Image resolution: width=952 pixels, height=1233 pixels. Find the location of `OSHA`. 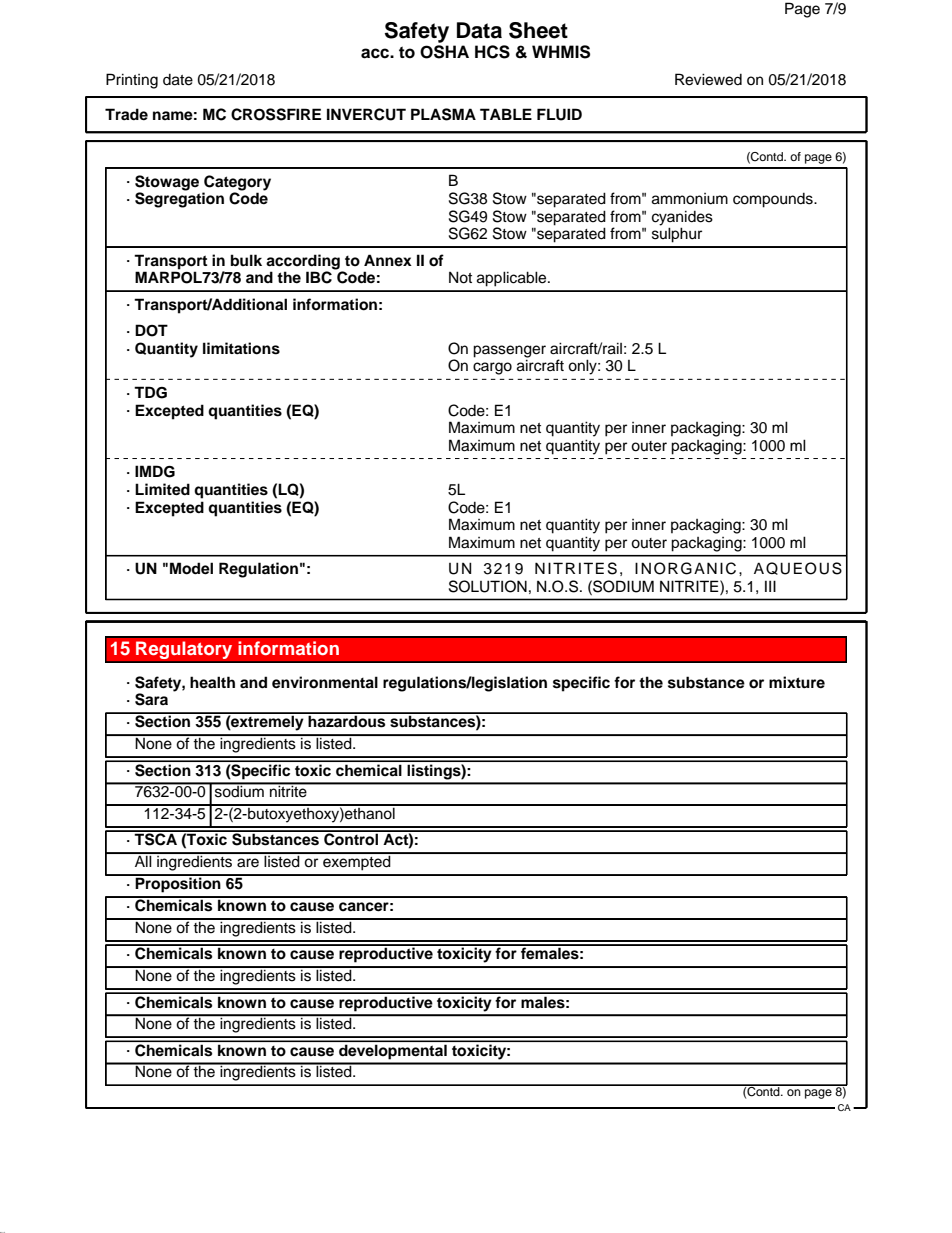

OSHA is located at coordinates (444, 52).
